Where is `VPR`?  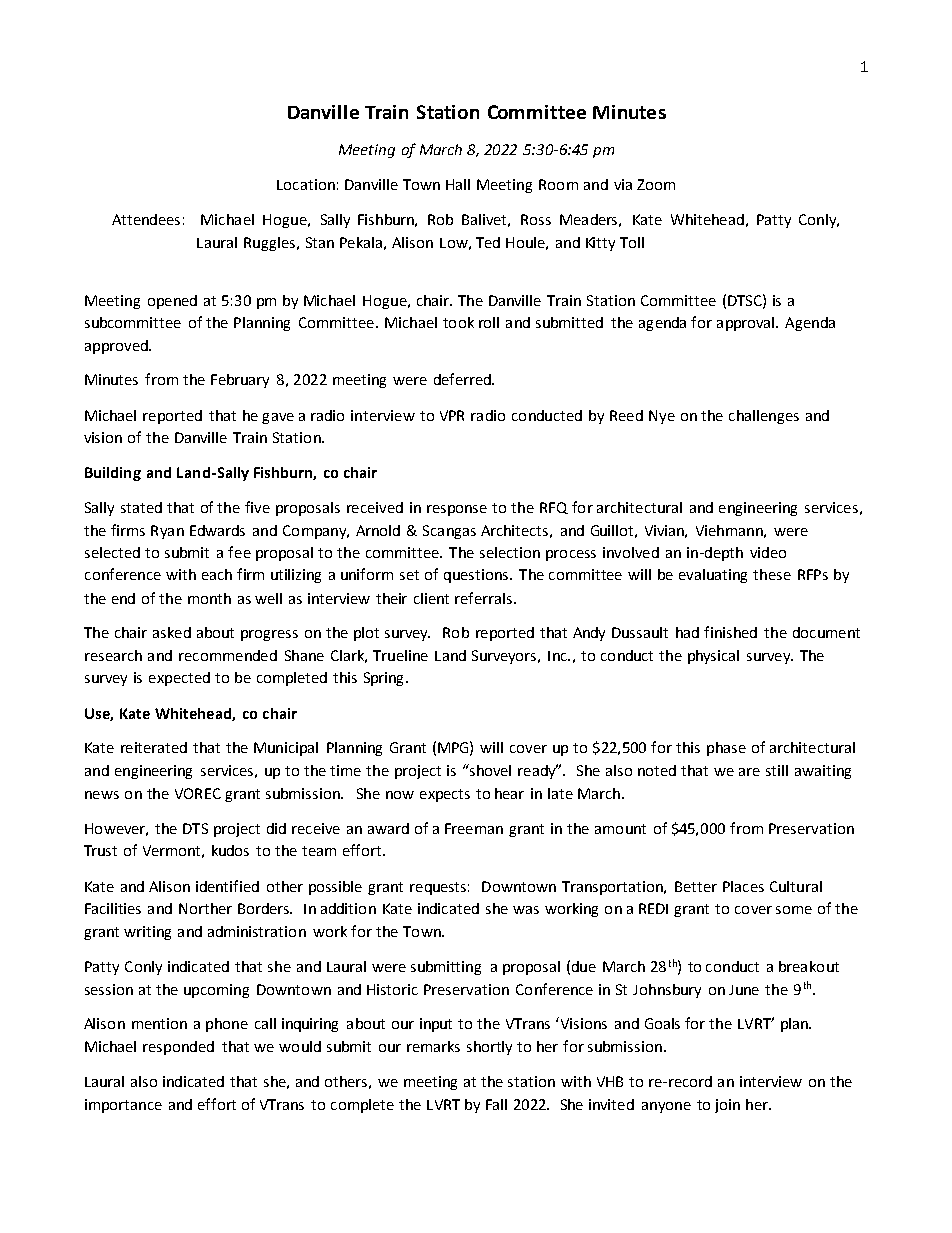 VPR is located at coordinates (452, 415).
